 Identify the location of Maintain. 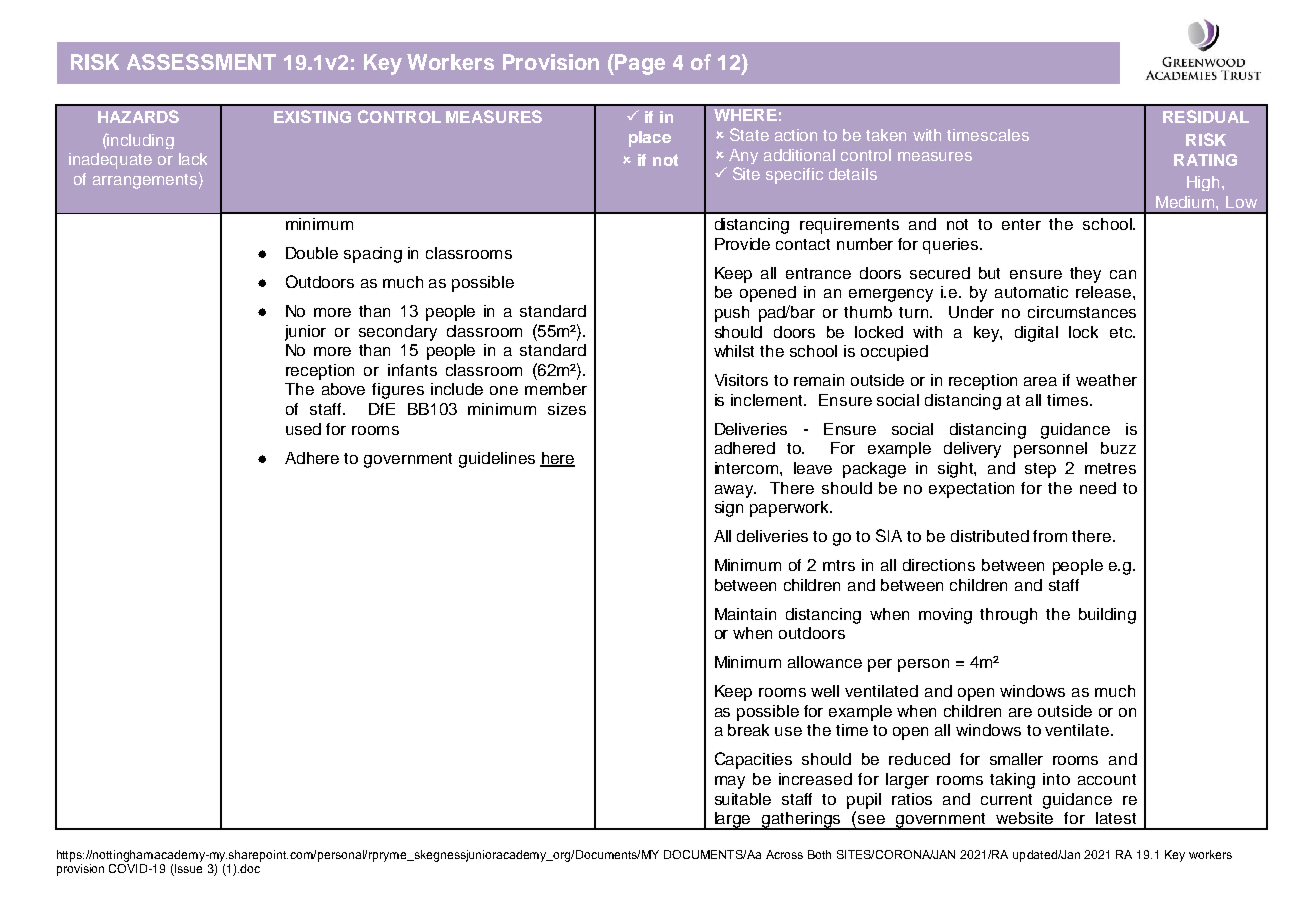
(745, 614).
